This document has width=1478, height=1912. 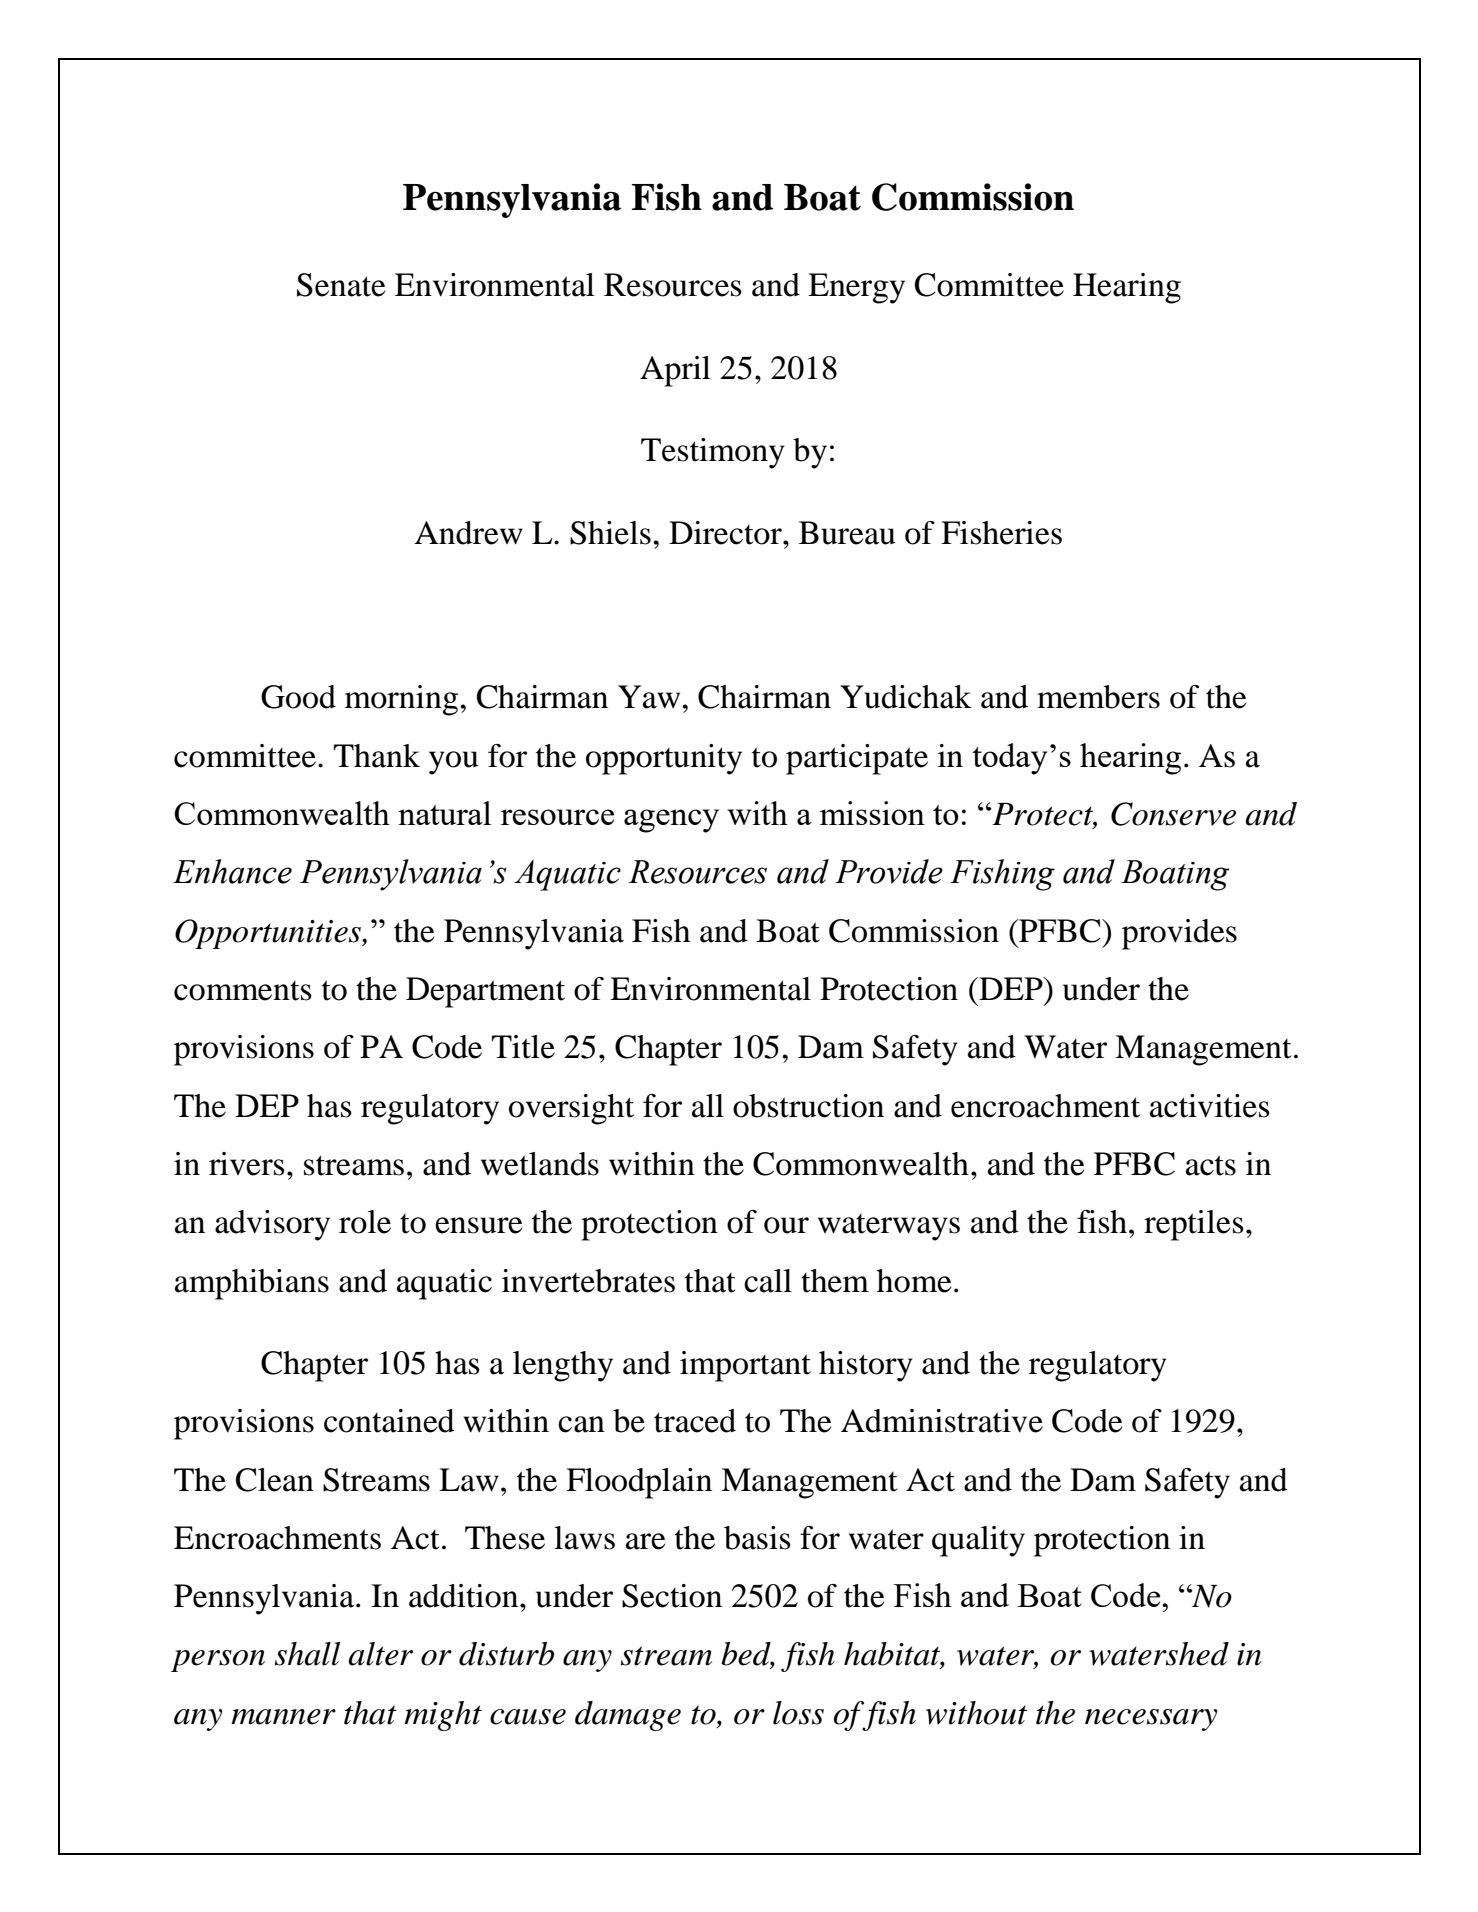 I want to click on loss, so click(x=798, y=1713).
